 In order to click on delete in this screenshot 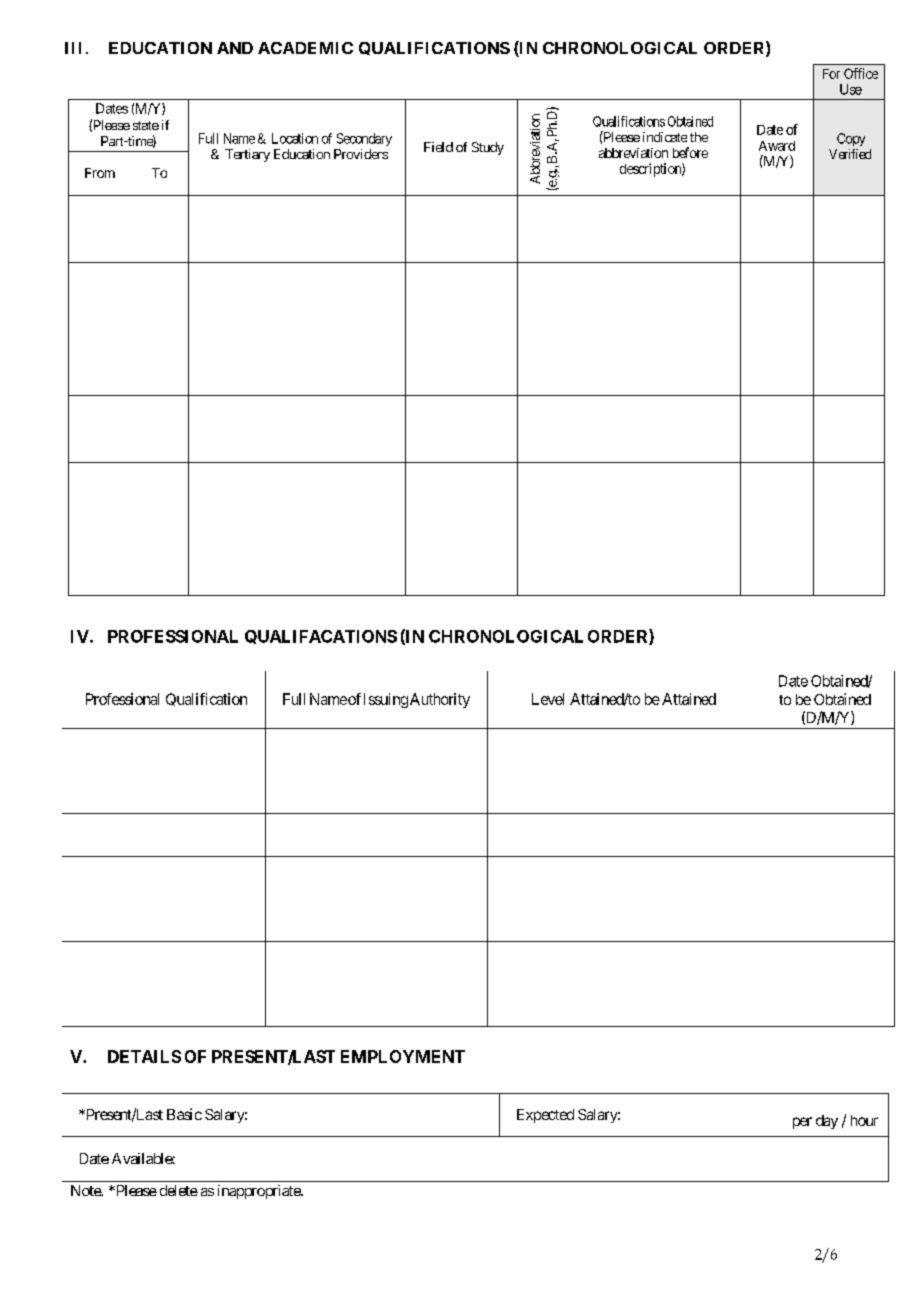, I will do `click(179, 1190)`.
